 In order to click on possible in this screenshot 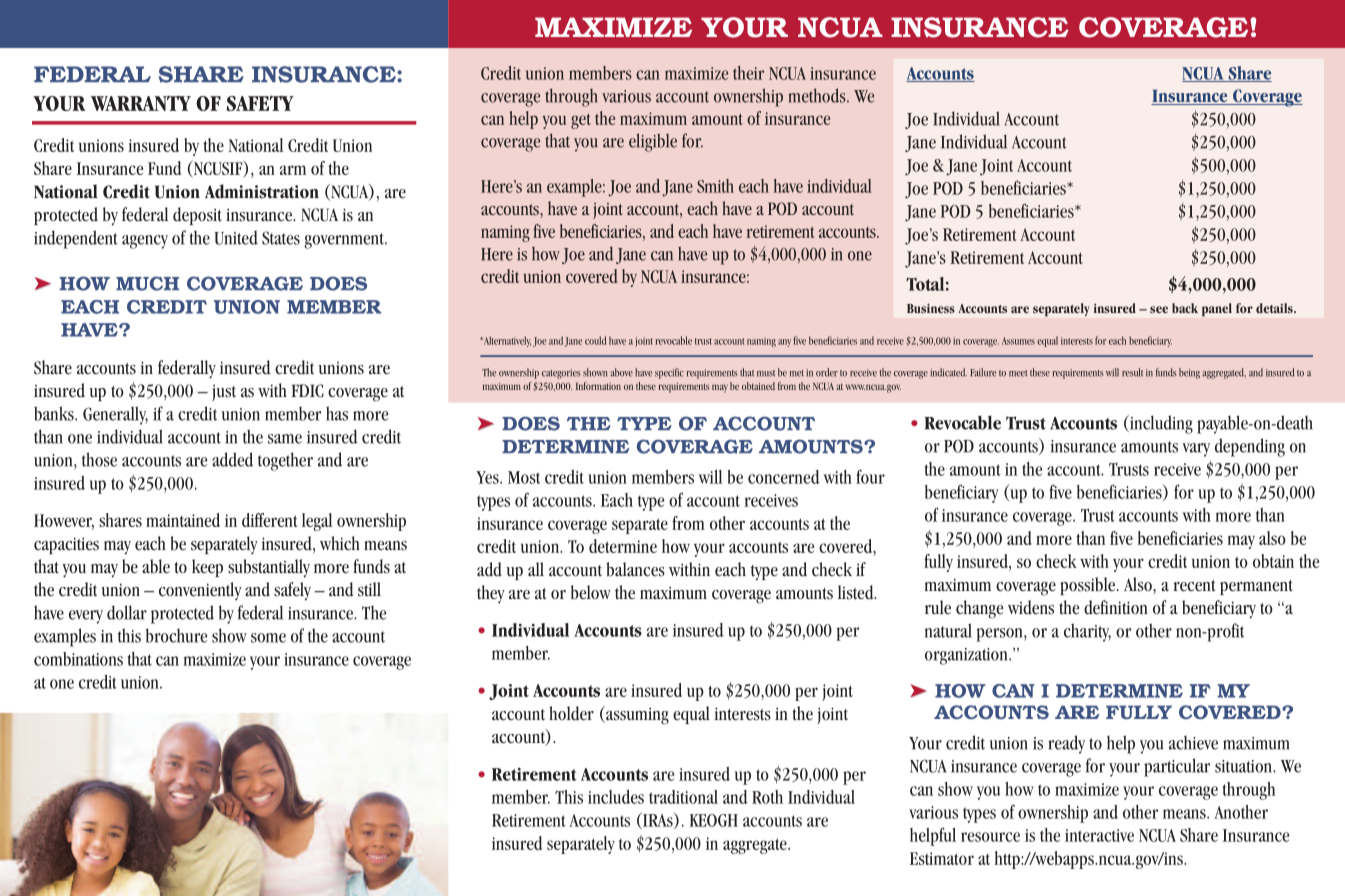, I will do `click(1089, 586)`.
